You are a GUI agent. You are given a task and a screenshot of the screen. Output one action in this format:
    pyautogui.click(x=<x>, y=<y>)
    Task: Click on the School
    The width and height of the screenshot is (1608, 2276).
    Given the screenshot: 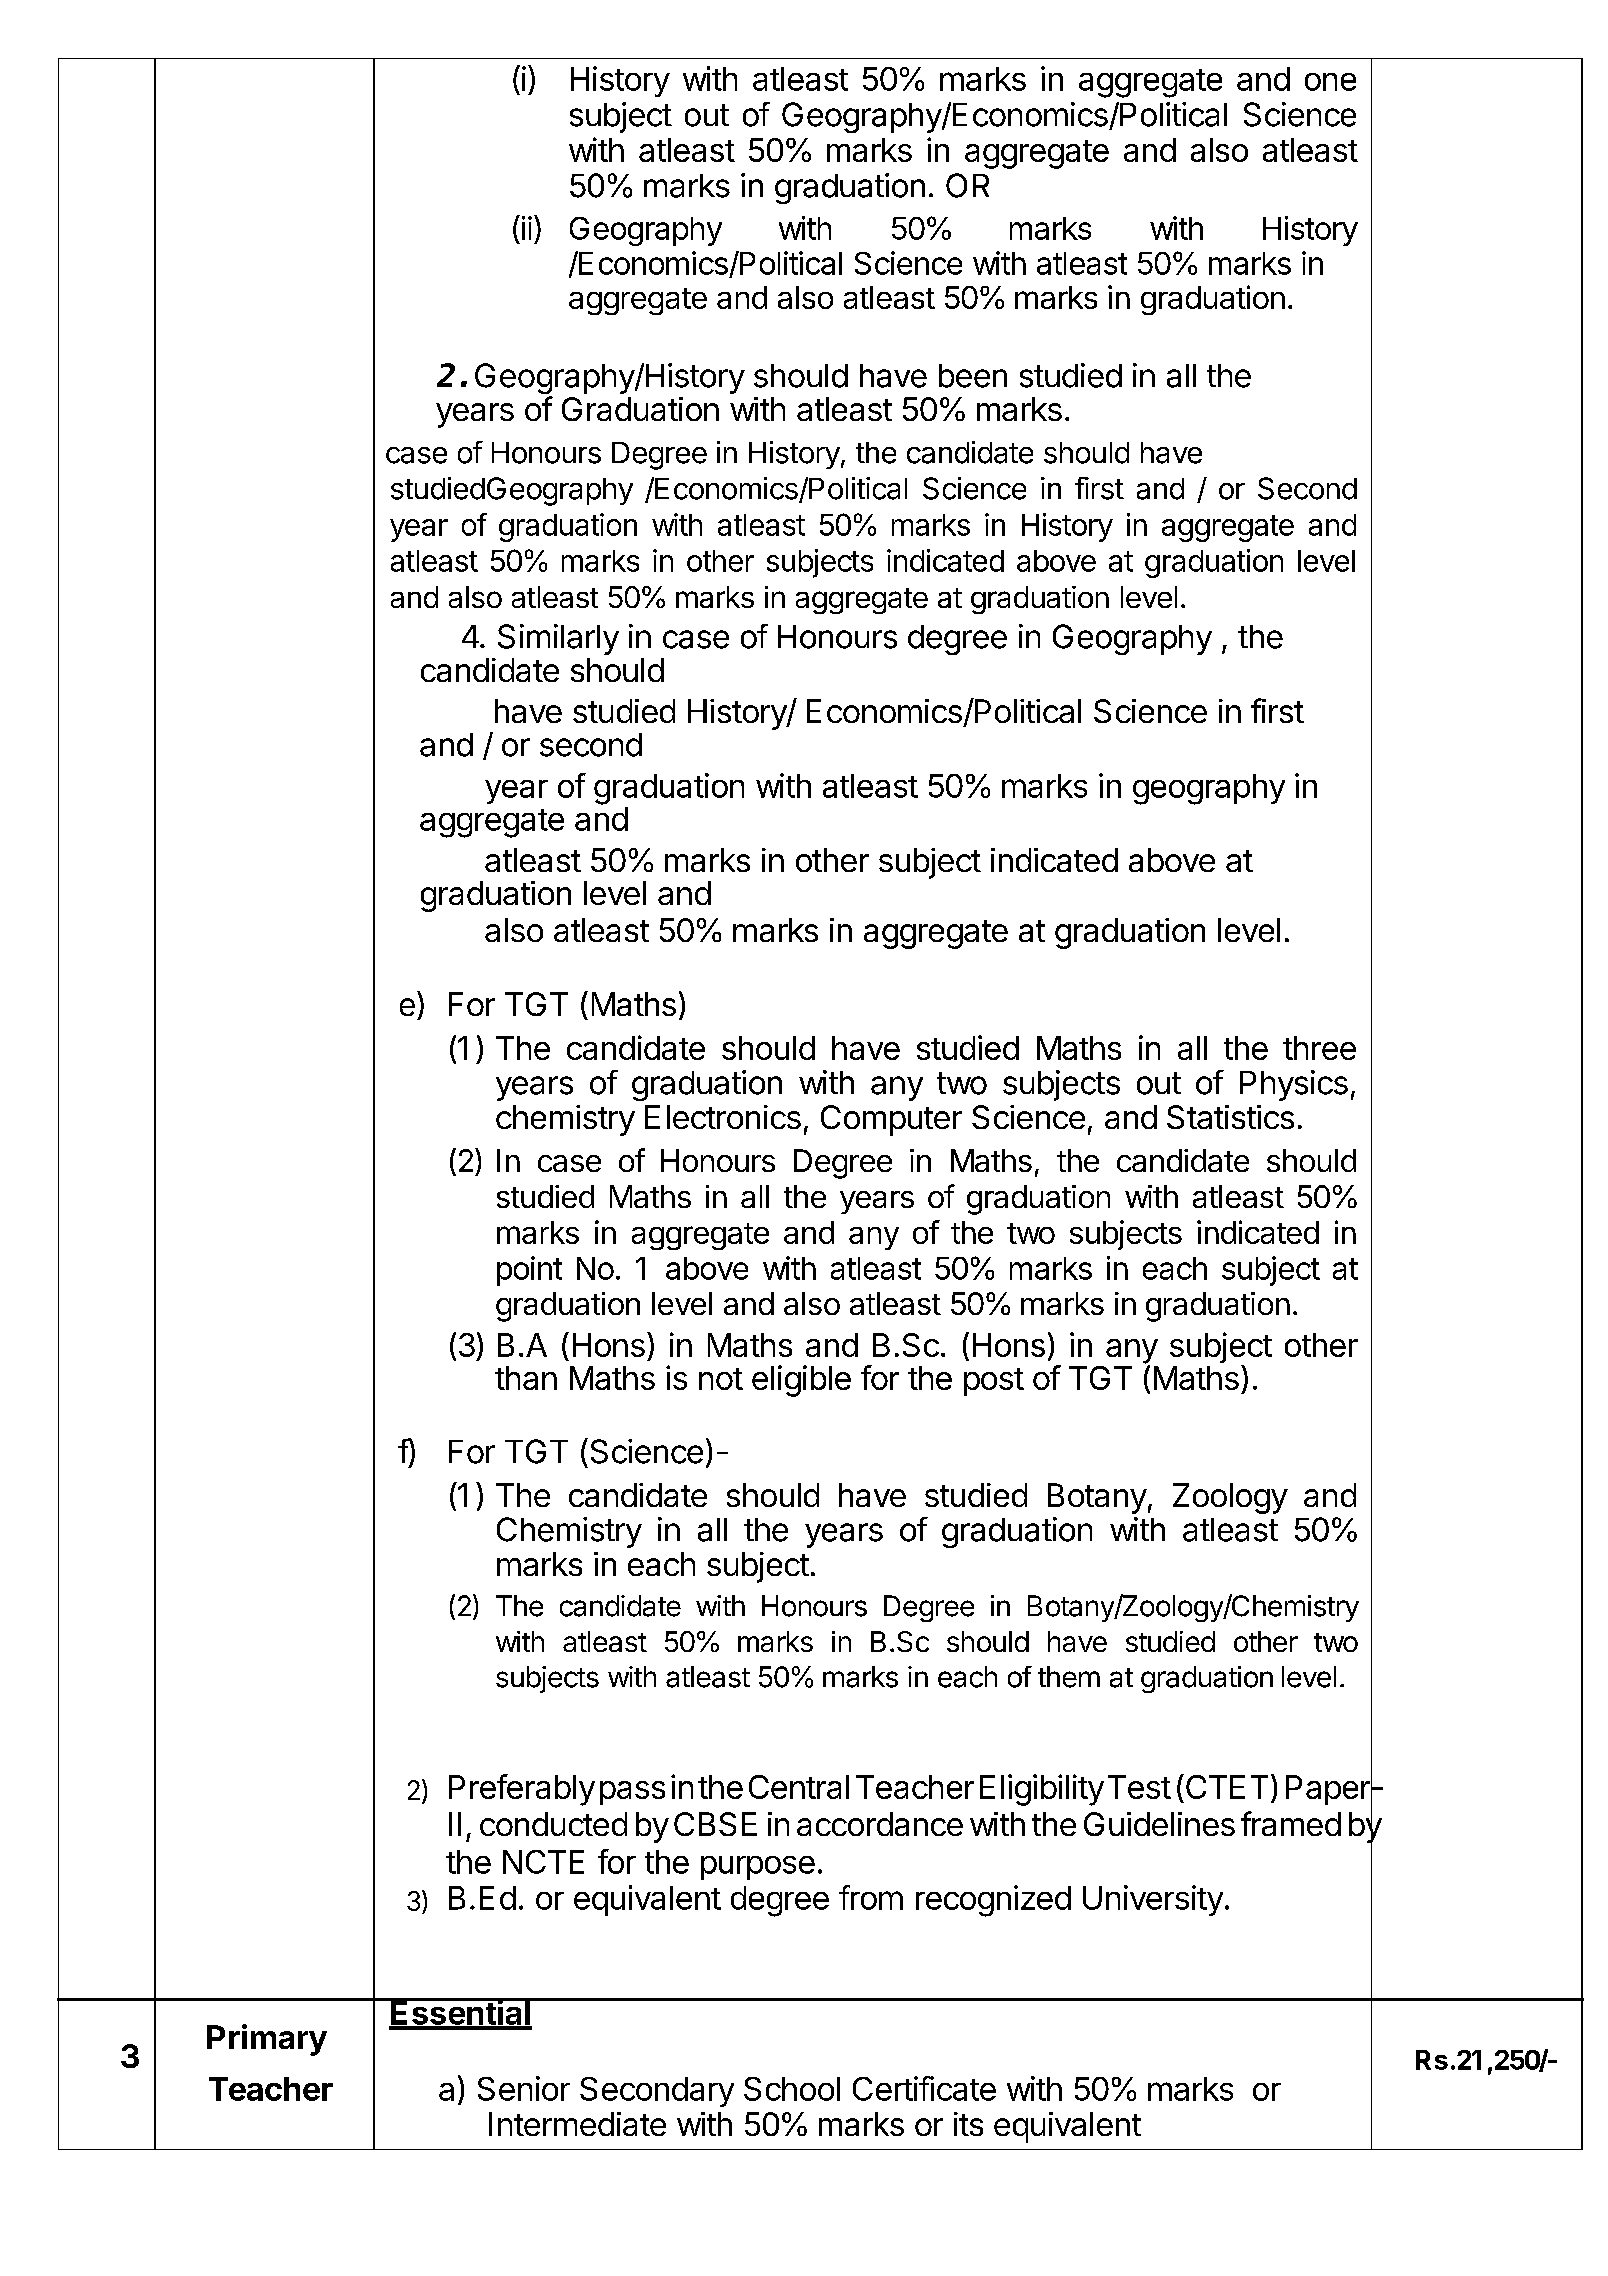 What is the action you would take?
    pyautogui.click(x=792, y=2089)
